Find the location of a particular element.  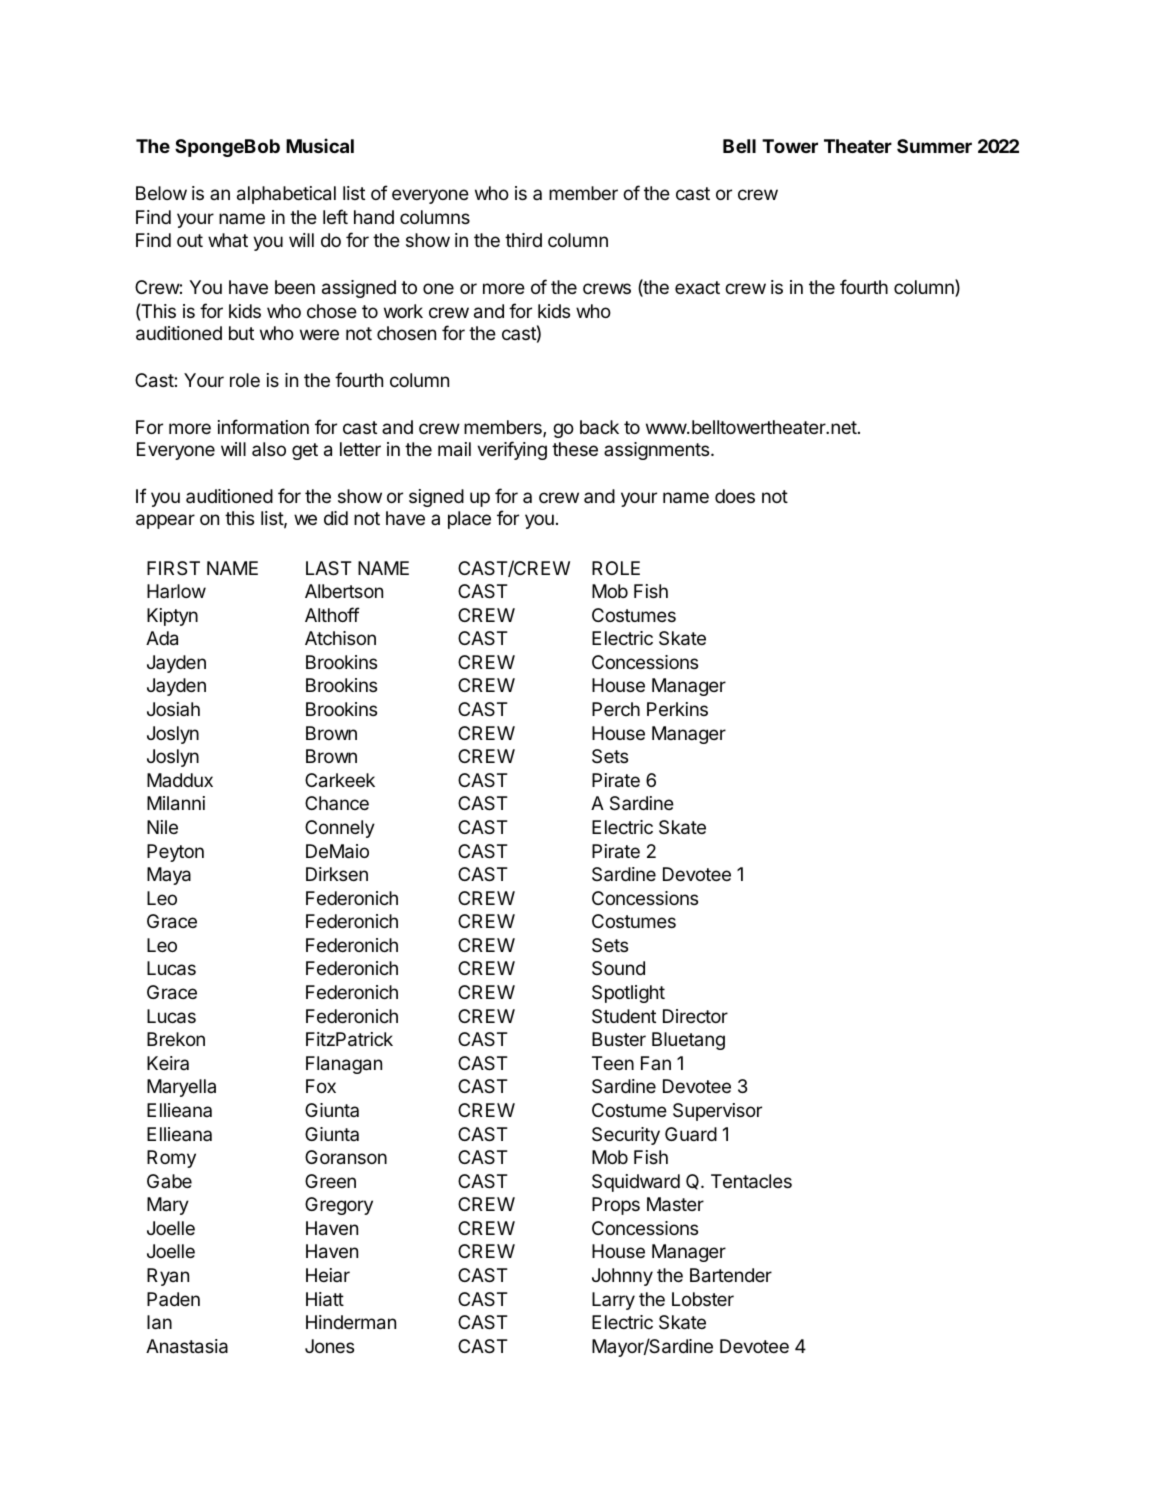

alphabetical is located at coordinates (286, 195).
